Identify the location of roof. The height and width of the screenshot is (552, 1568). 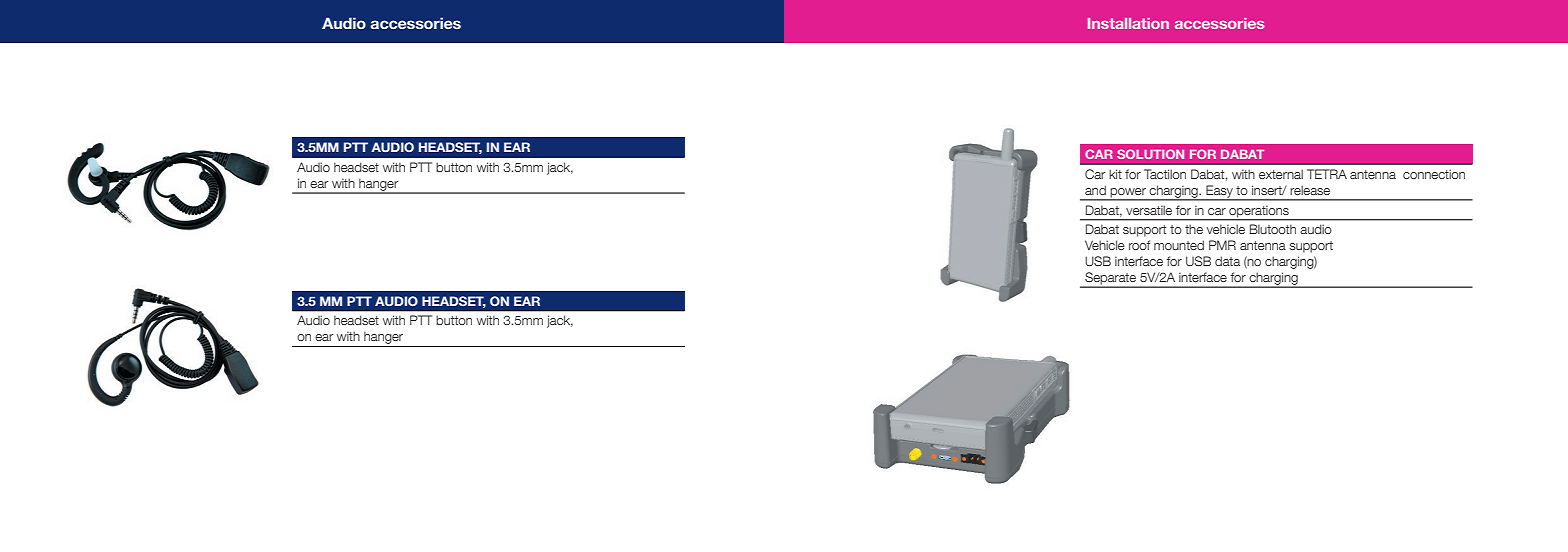
(1139, 245).
